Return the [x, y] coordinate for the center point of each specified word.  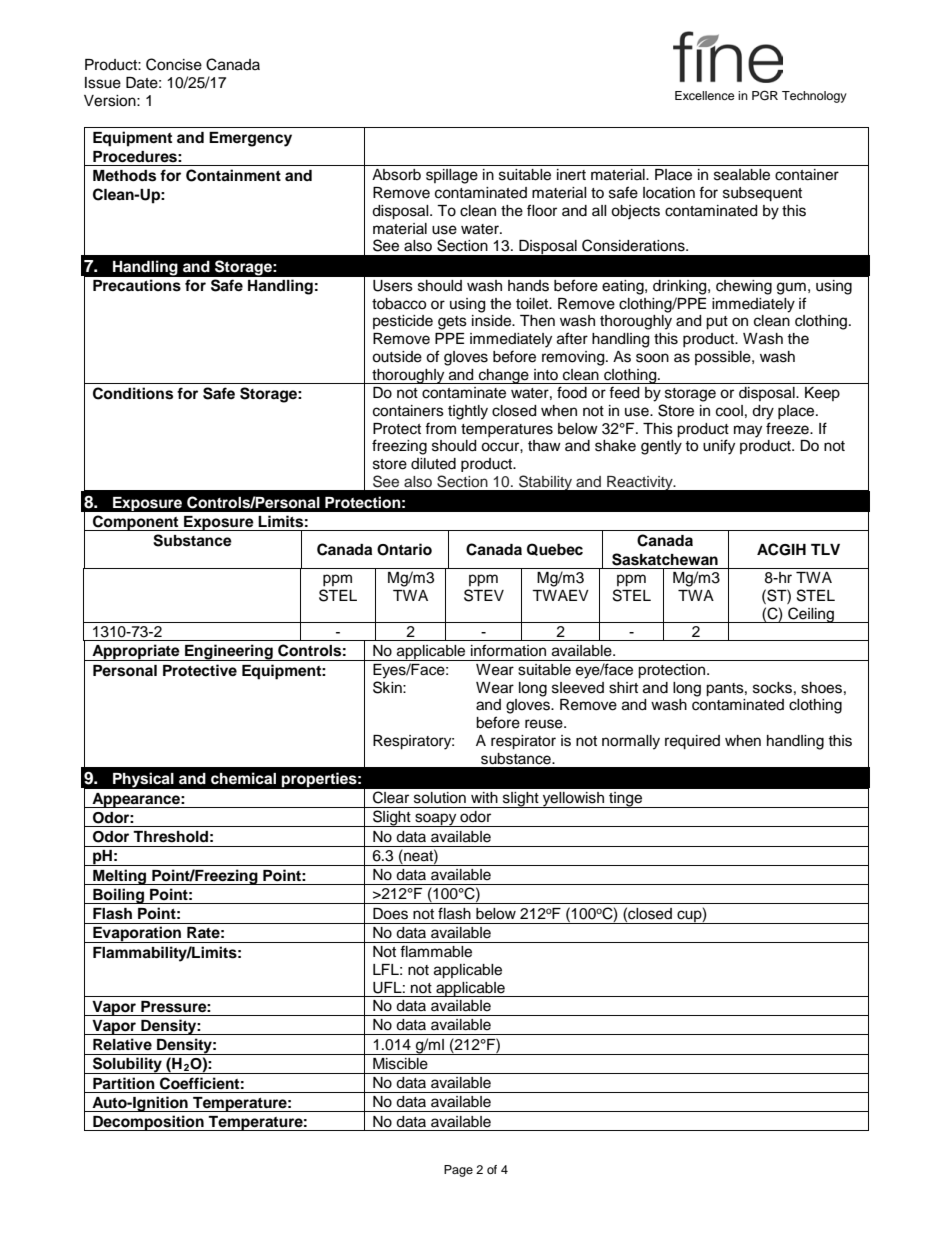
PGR [765, 95]
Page [458, 1171]
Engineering [229, 652]
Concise [174, 64]
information [508, 650]
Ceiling [811, 615]
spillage [452, 176]
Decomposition [148, 1123]
